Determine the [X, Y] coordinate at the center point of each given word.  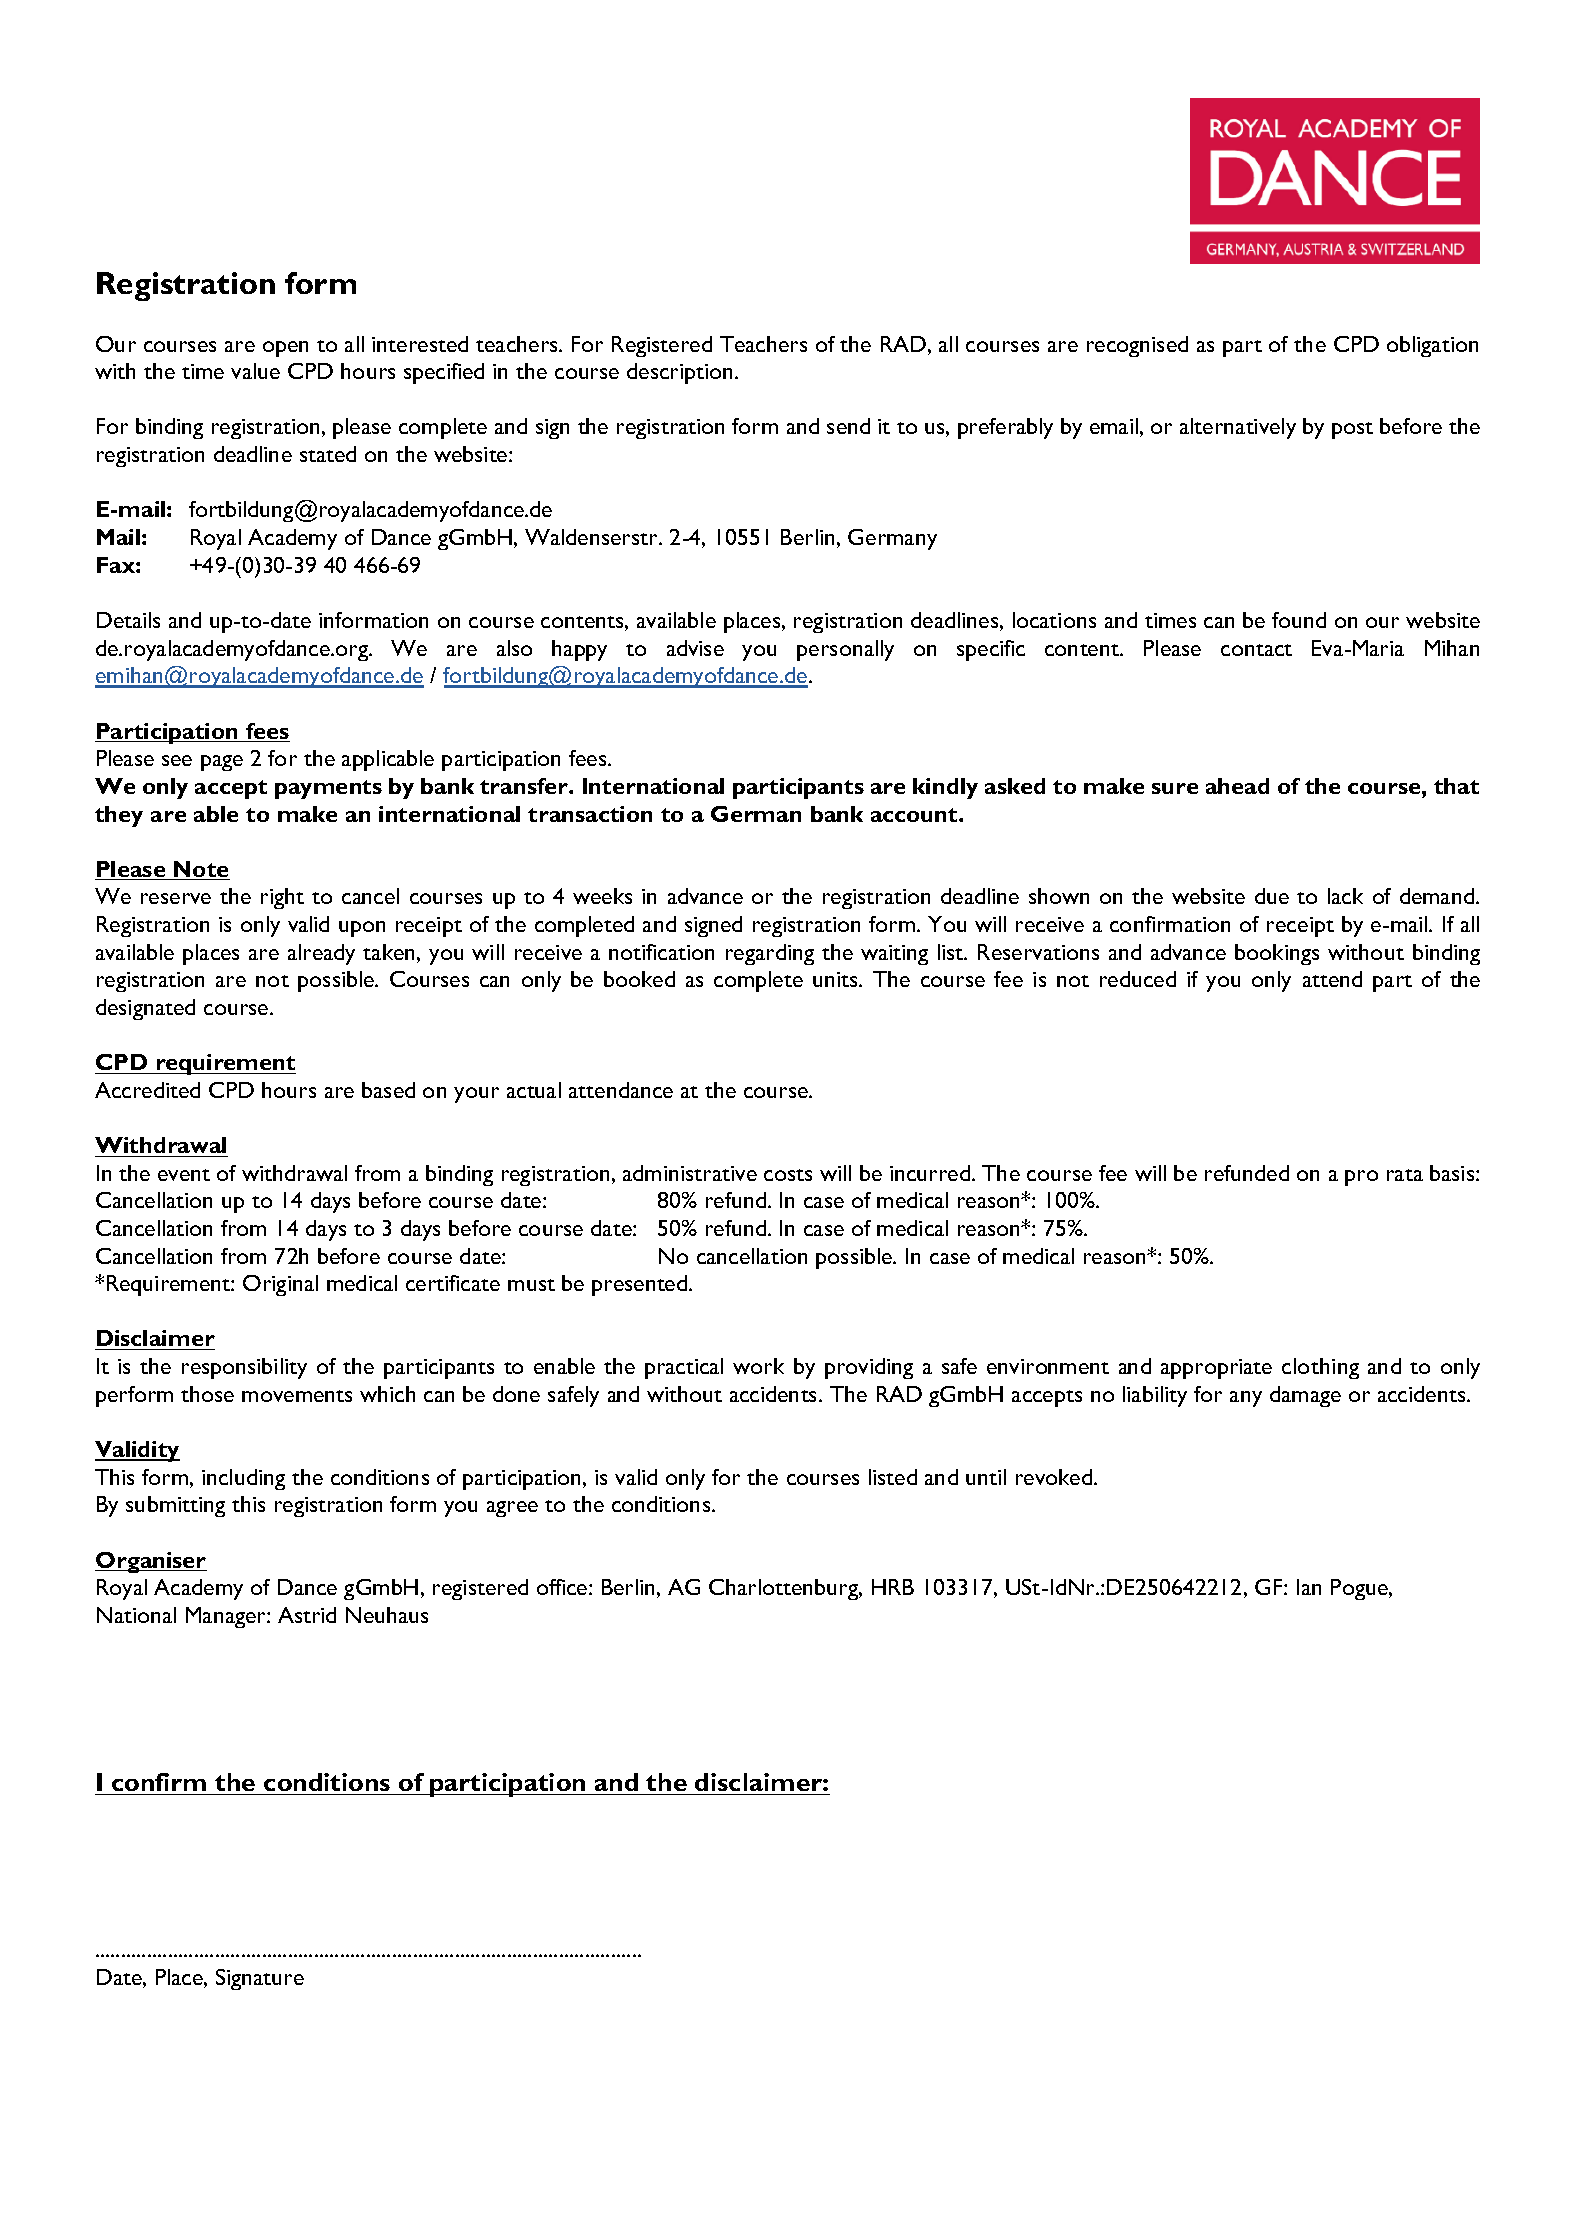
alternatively [1238, 428]
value [255, 371]
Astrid [307, 1615]
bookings [1277, 954]
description [681, 373]
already [321, 954]
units [836, 979]
